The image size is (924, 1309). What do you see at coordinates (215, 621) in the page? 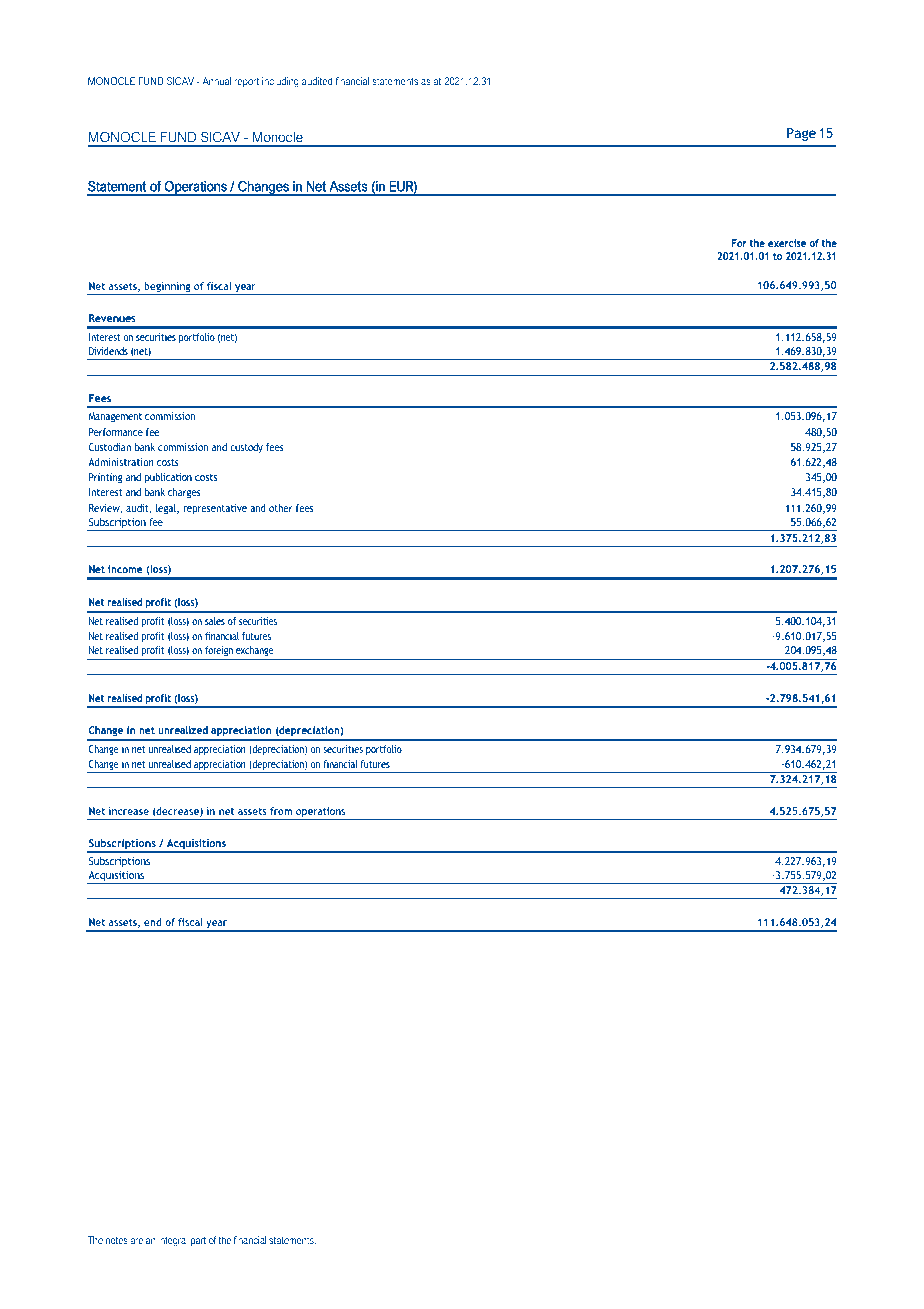
I see `sales` at bounding box center [215, 621].
